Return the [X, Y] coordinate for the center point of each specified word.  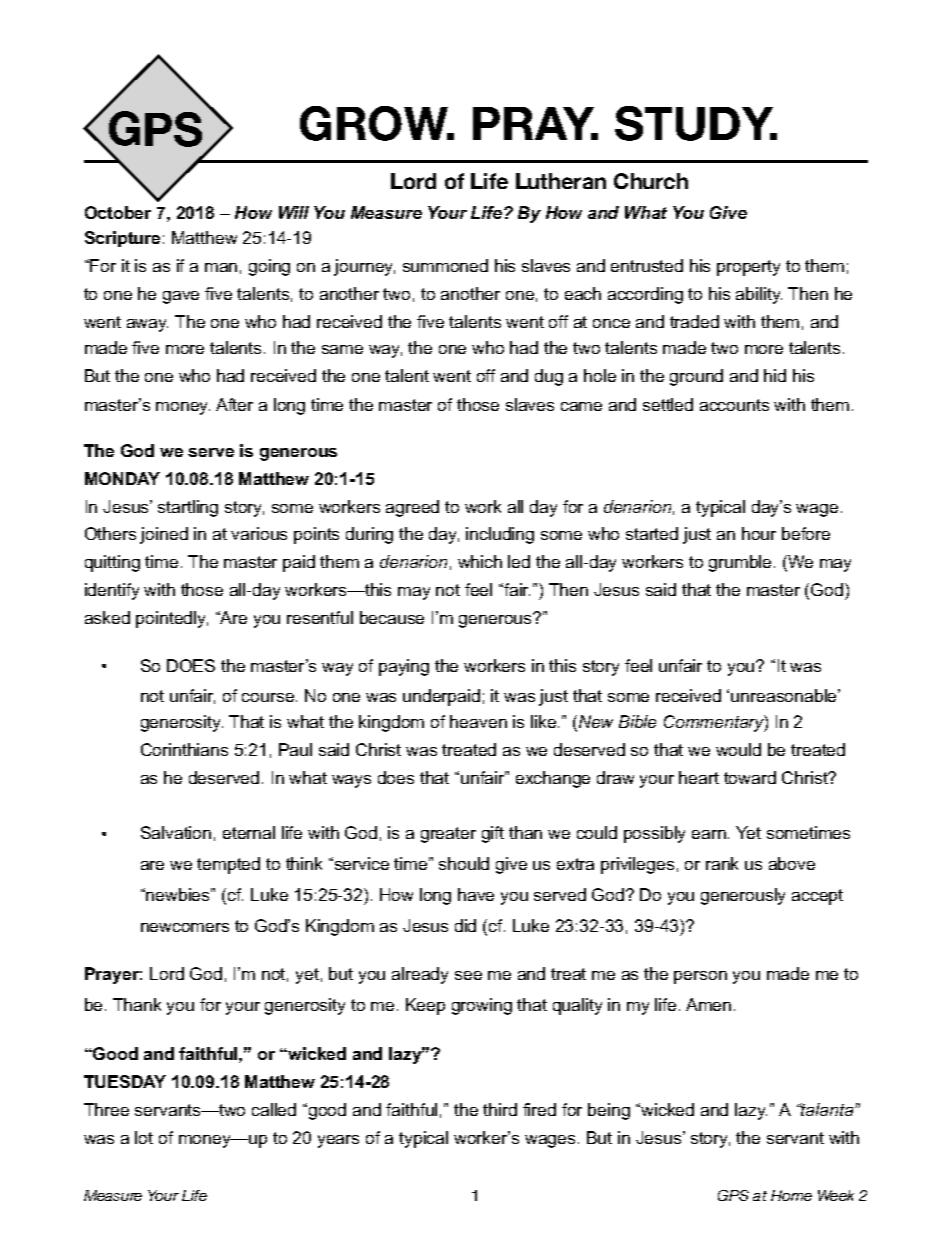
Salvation [176, 832]
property [748, 268]
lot [144, 1137]
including [500, 535]
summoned [445, 265]
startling [188, 508]
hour [759, 533]
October [118, 212]
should [464, 863]
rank [722, 863]
